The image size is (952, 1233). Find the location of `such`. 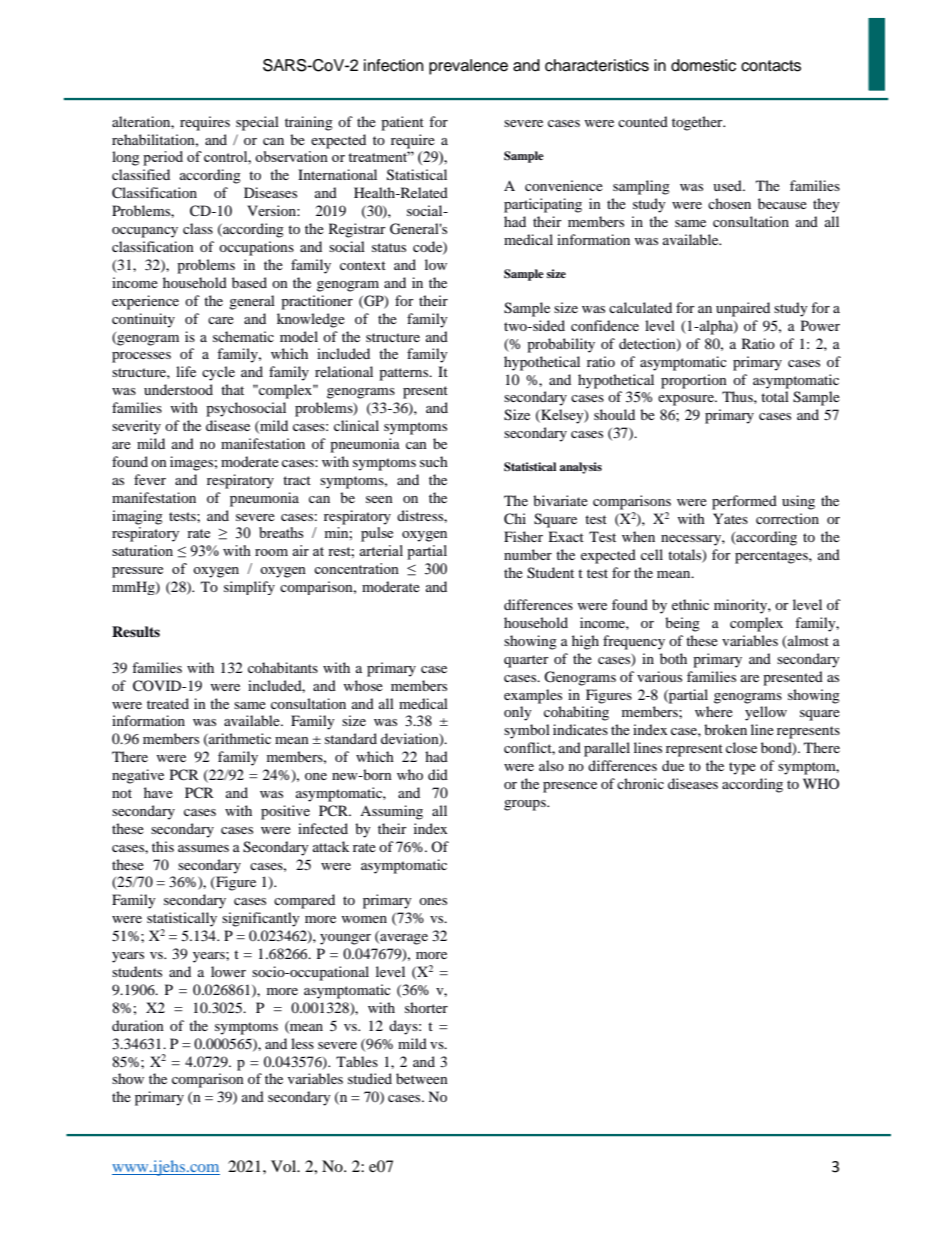

such is located at coordinates (434, 461).
